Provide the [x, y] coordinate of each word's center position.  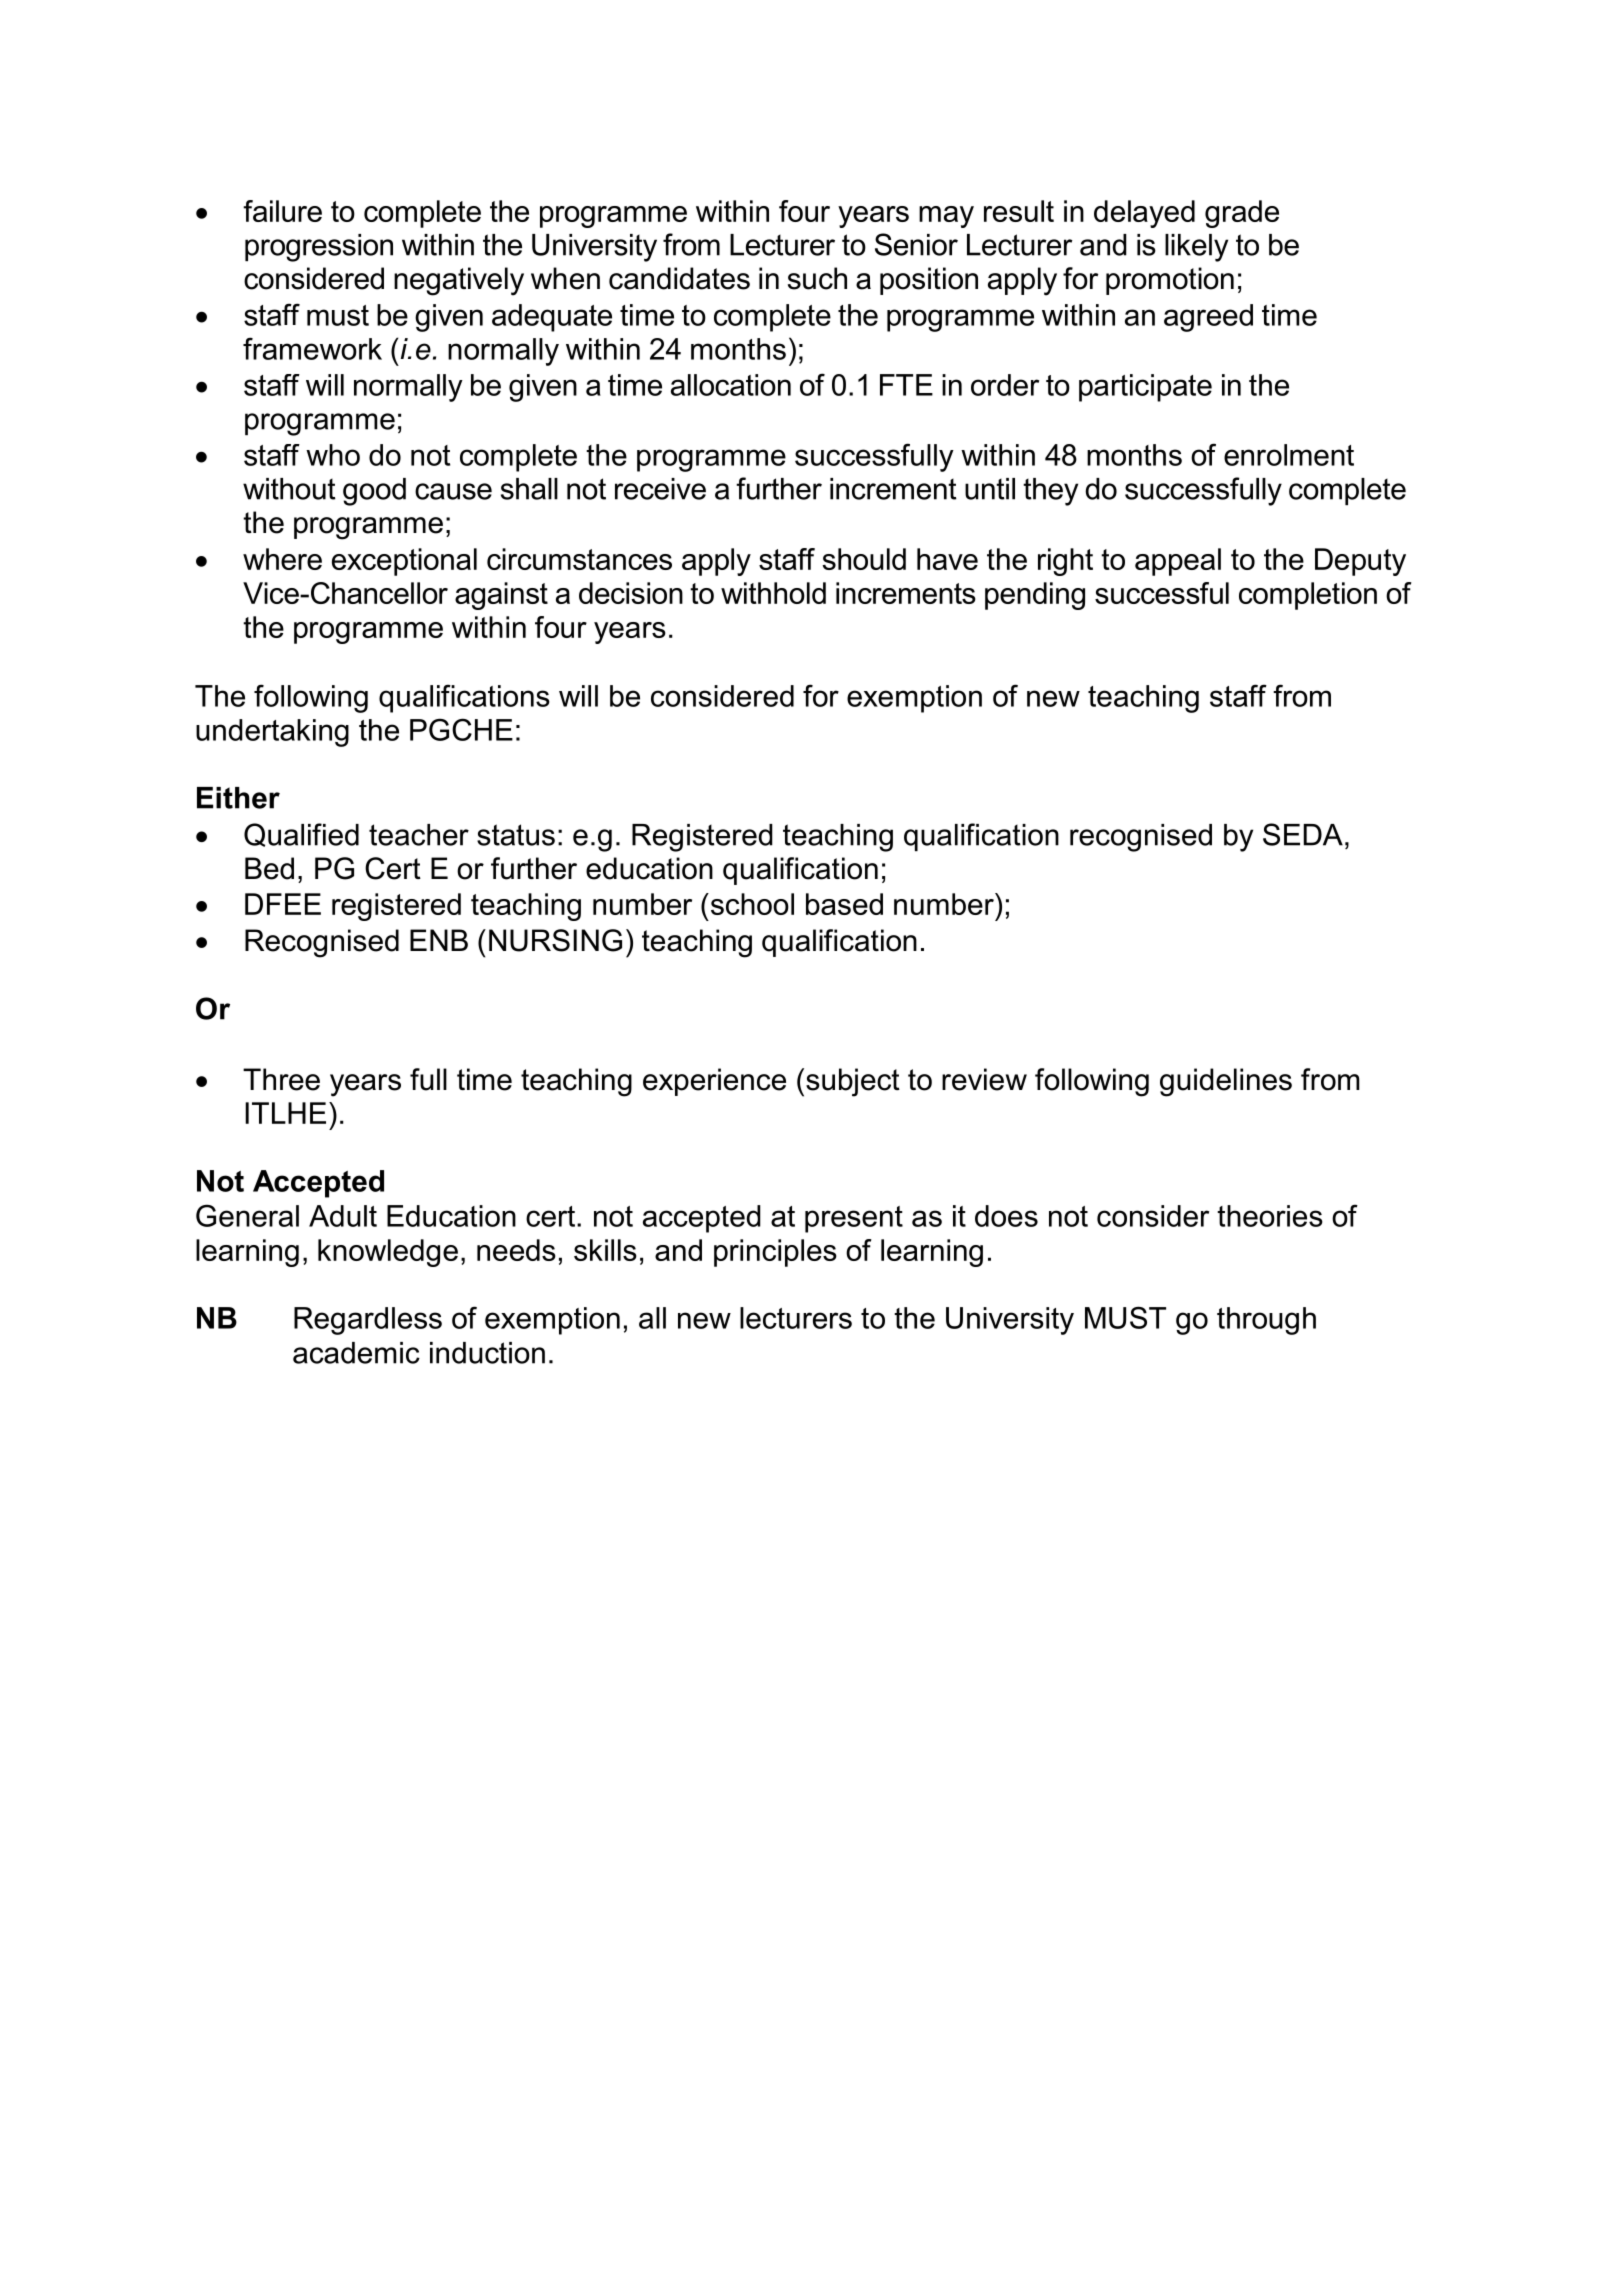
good [374, 492]
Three [281, 1079]
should [864, 559]
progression [319, 248]
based [844, 904]
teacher [419, 835]
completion [1308, 596]
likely [1196, 248]
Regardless [368, 1321]
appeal [1178, 562]
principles [775, 1253]
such [817, 278]
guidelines [1226, 1082]
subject [853, 1082]
